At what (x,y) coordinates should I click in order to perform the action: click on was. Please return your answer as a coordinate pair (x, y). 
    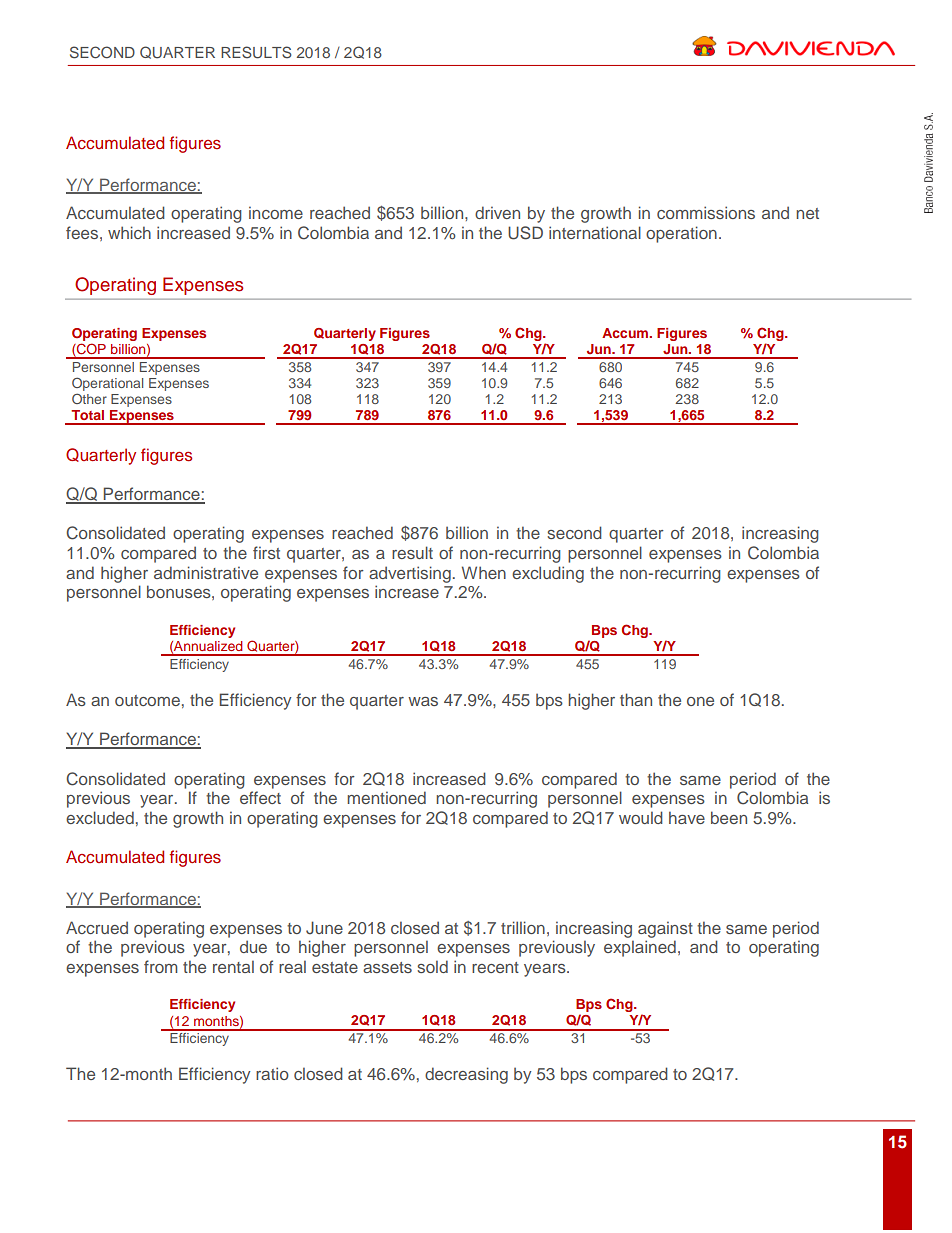
    Looking at the image, I should click on (423, 701).
